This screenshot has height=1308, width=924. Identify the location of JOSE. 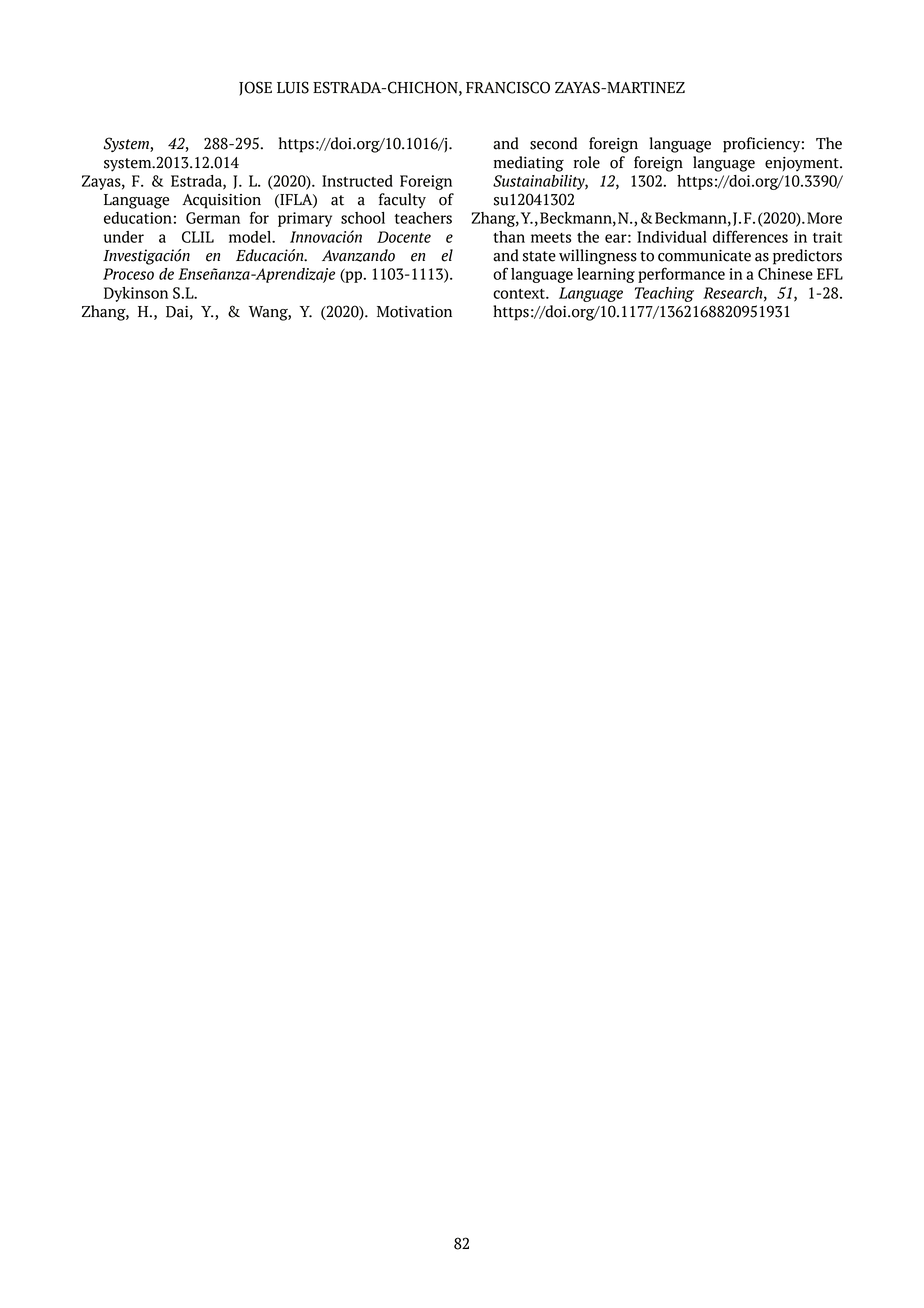
(255, 88).
